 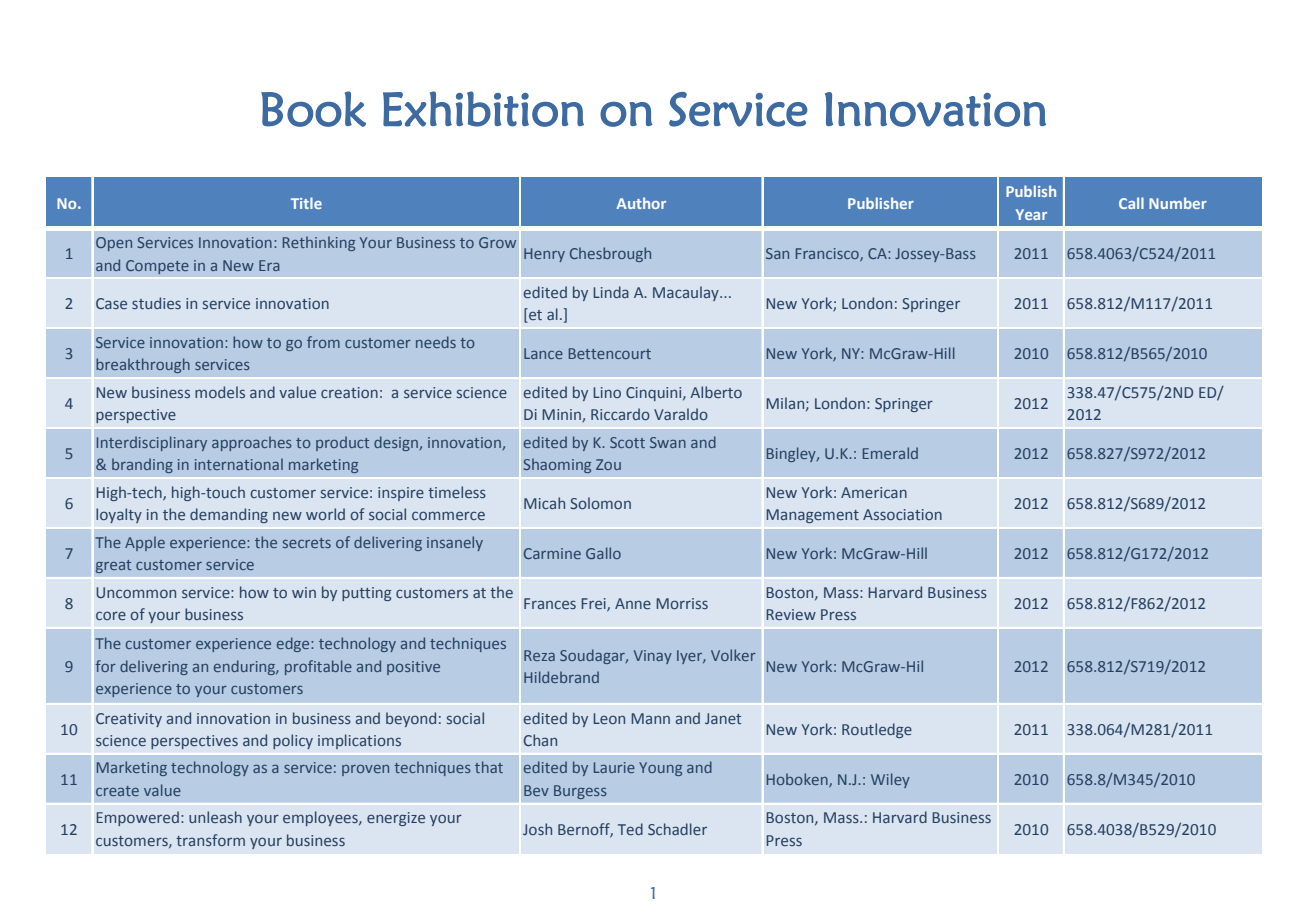 What do you see at coordinates (215, 817) in the page?
I see `unleash` at bounding box center [215, 817].
